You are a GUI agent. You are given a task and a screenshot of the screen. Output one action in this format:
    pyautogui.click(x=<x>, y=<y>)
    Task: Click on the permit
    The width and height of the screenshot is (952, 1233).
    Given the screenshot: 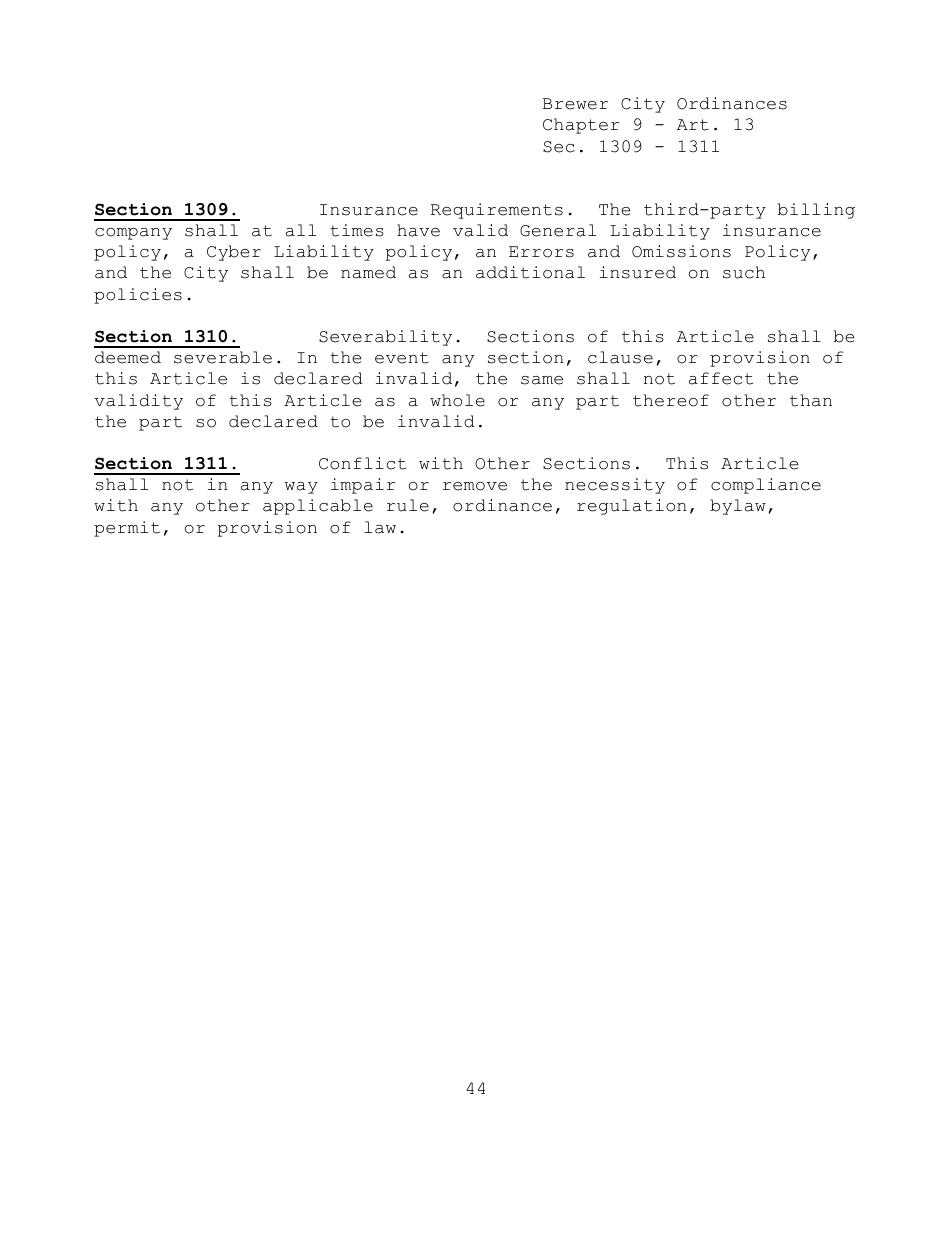 What is the action you would take?
    pyautogui.click(x=127, y=529)
